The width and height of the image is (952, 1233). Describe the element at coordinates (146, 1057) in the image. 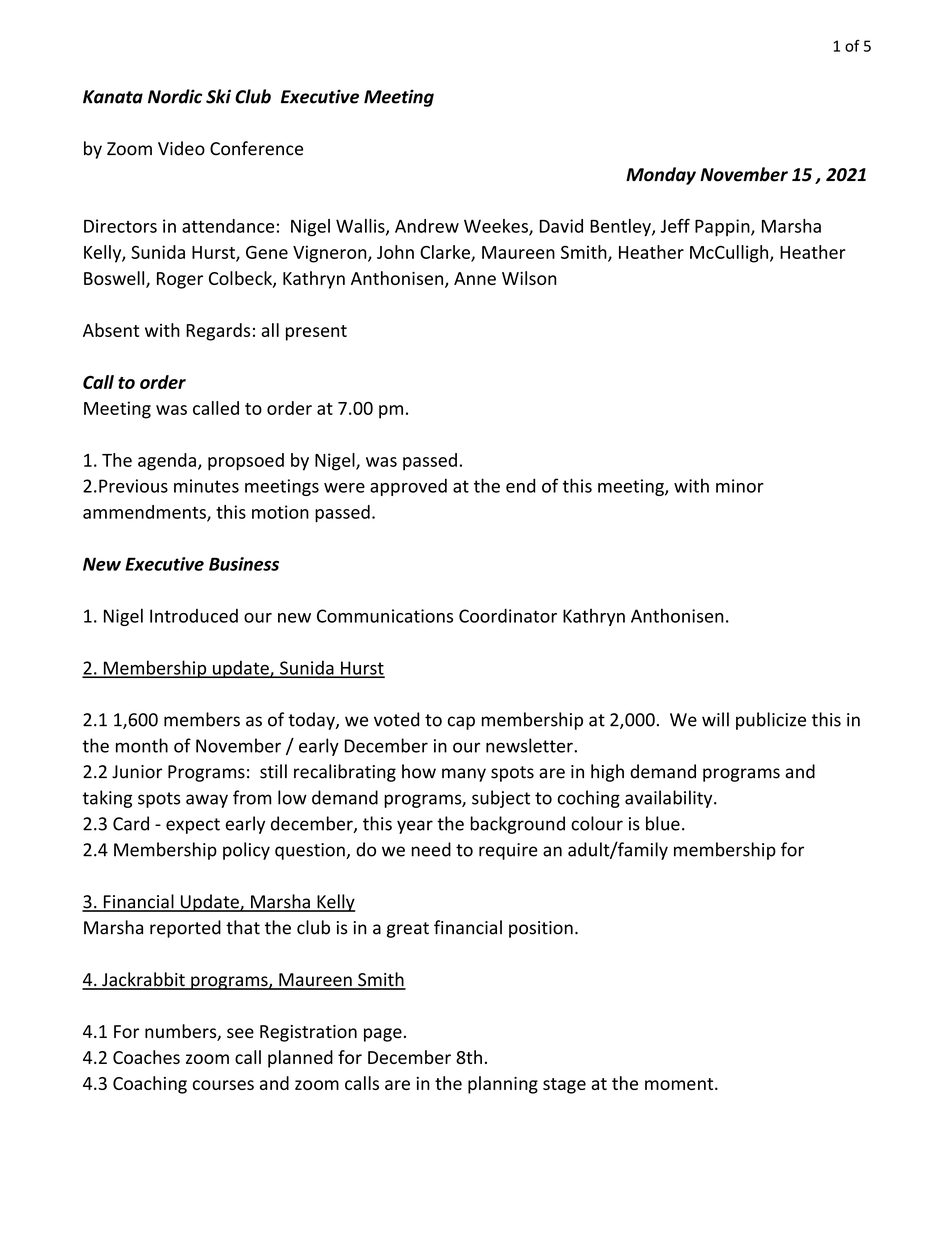

I see `Coaches` at that location.
